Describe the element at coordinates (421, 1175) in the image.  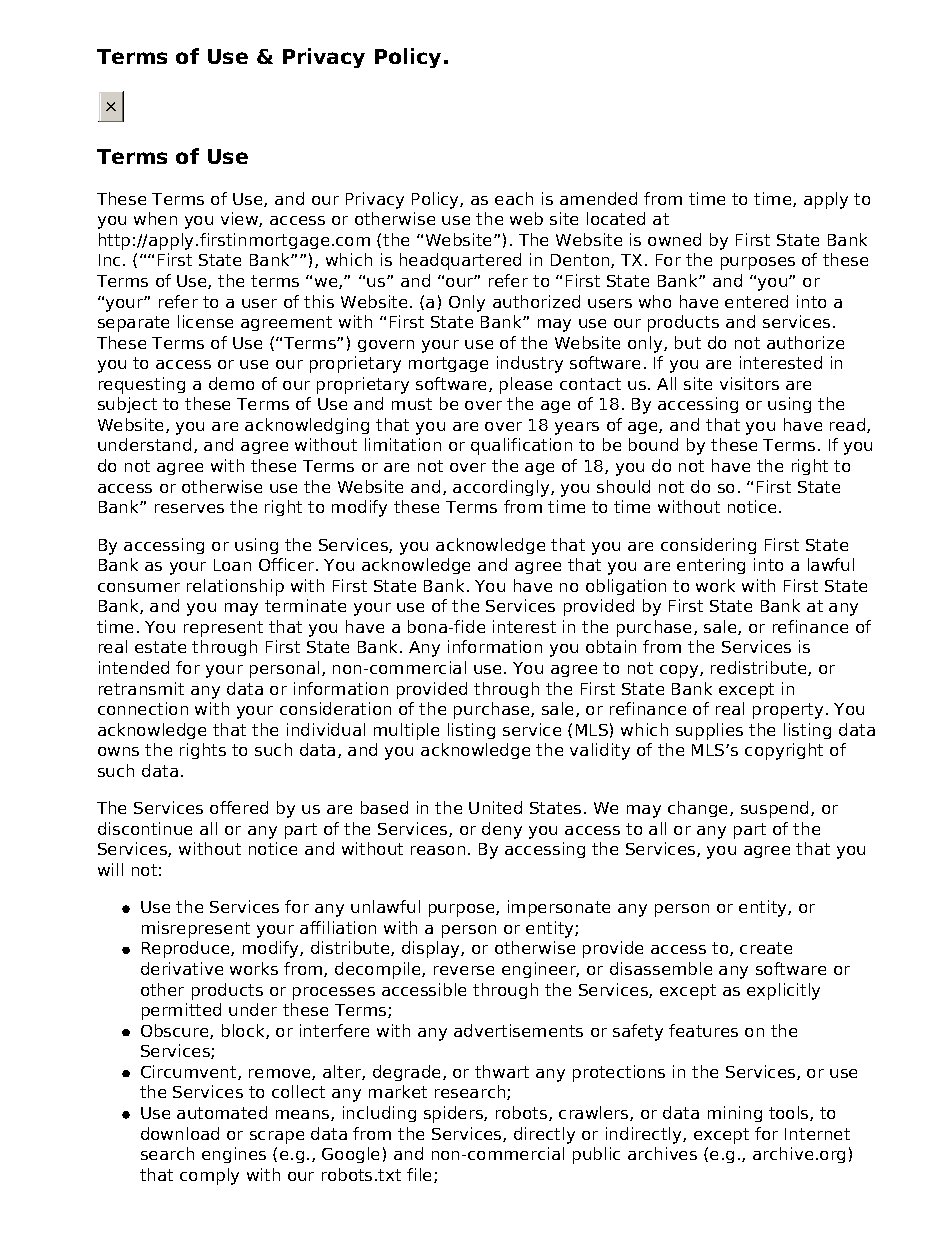
I see `file` at that location.
